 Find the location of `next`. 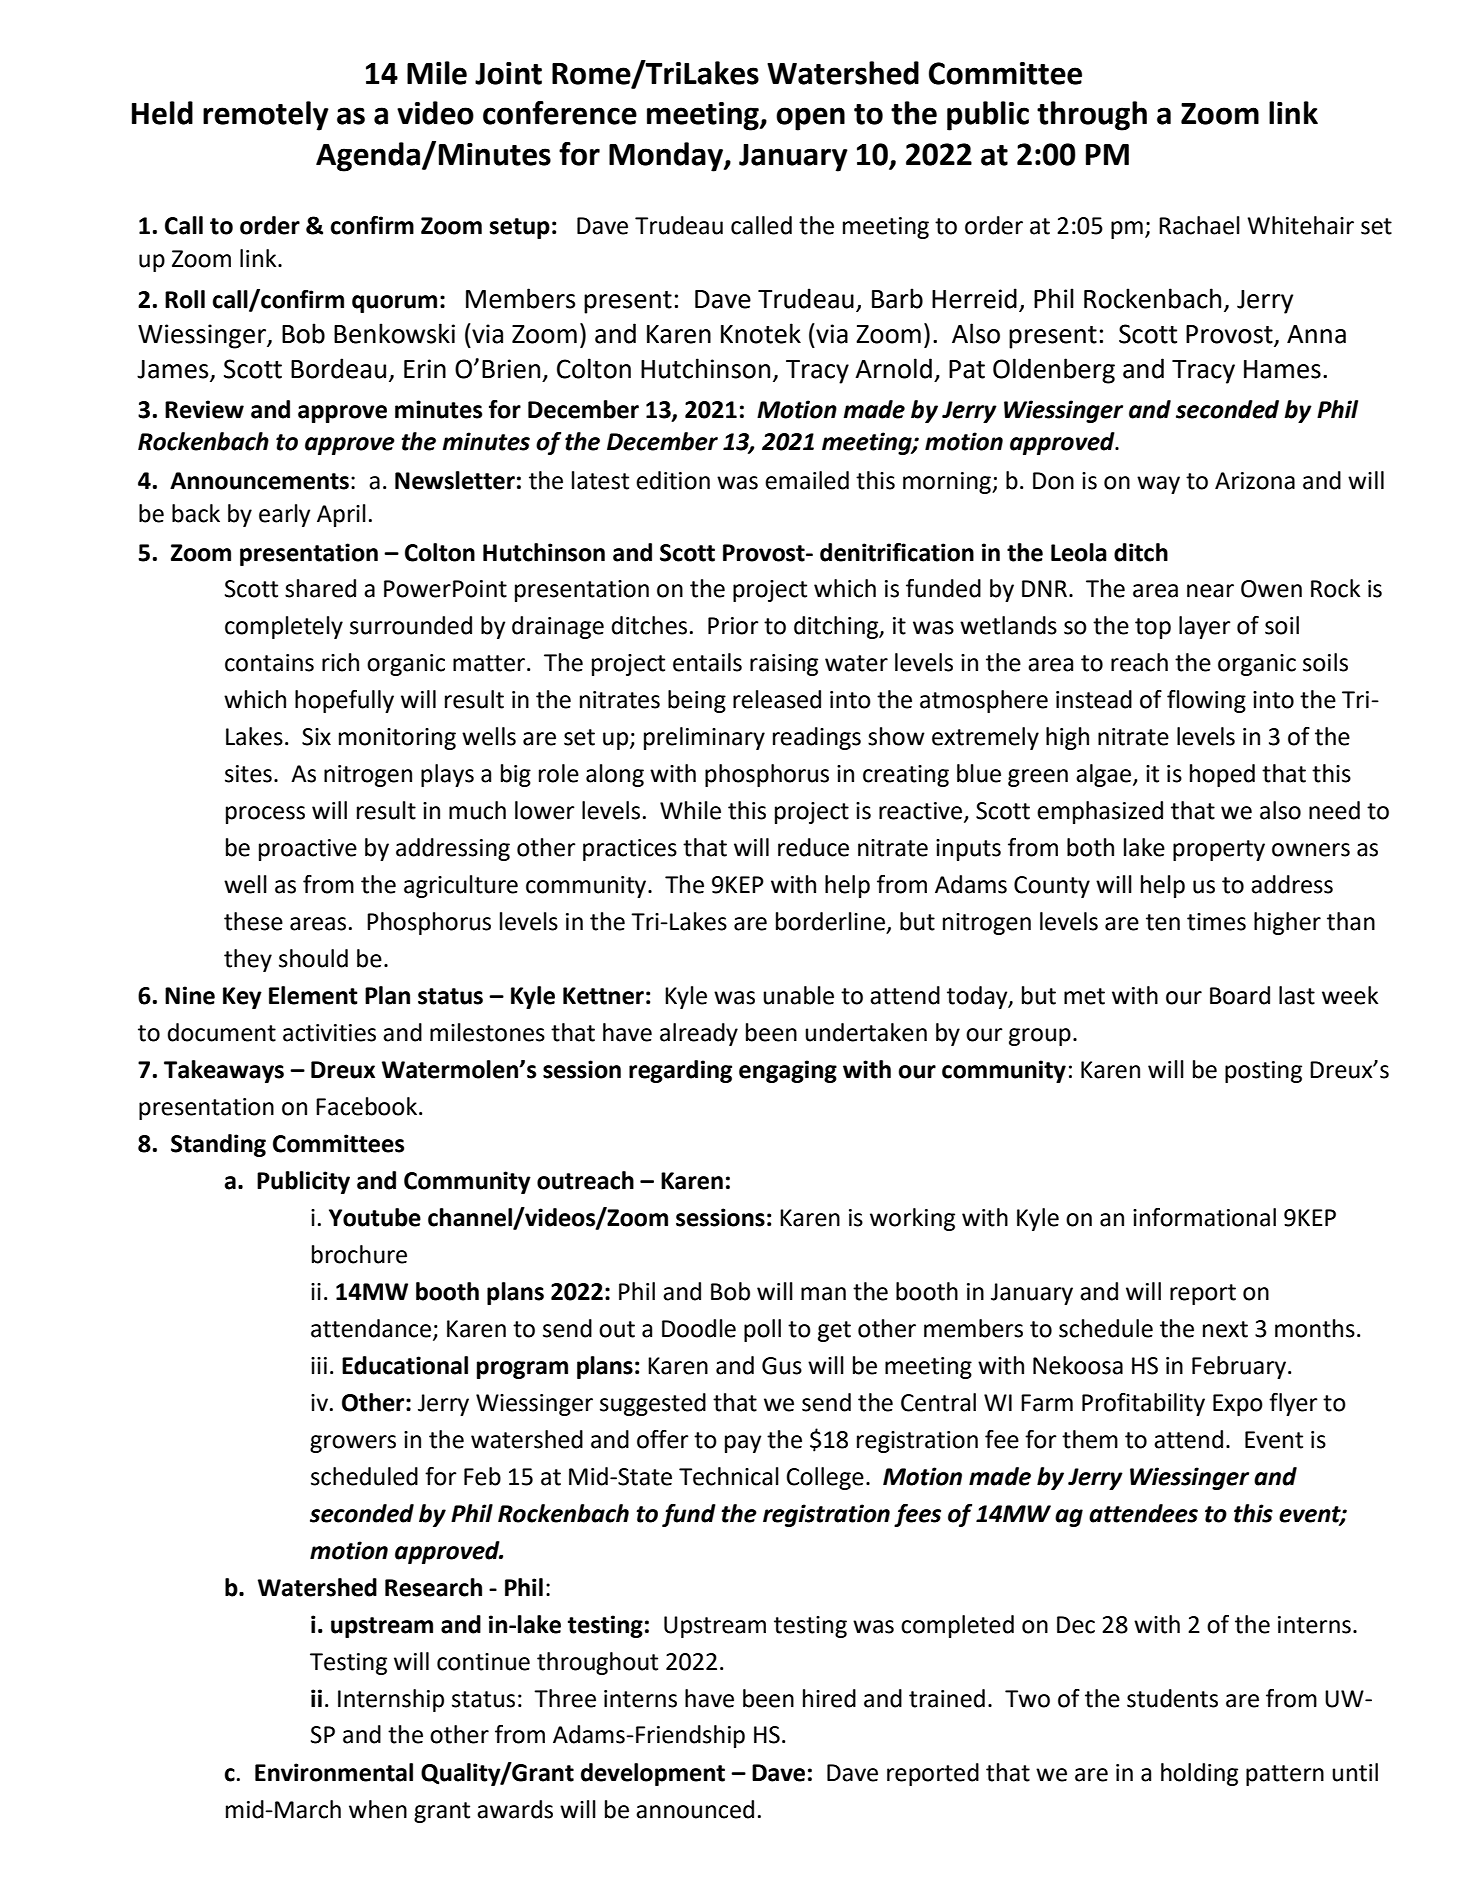

next is located at coordinates (1225, 1329).
